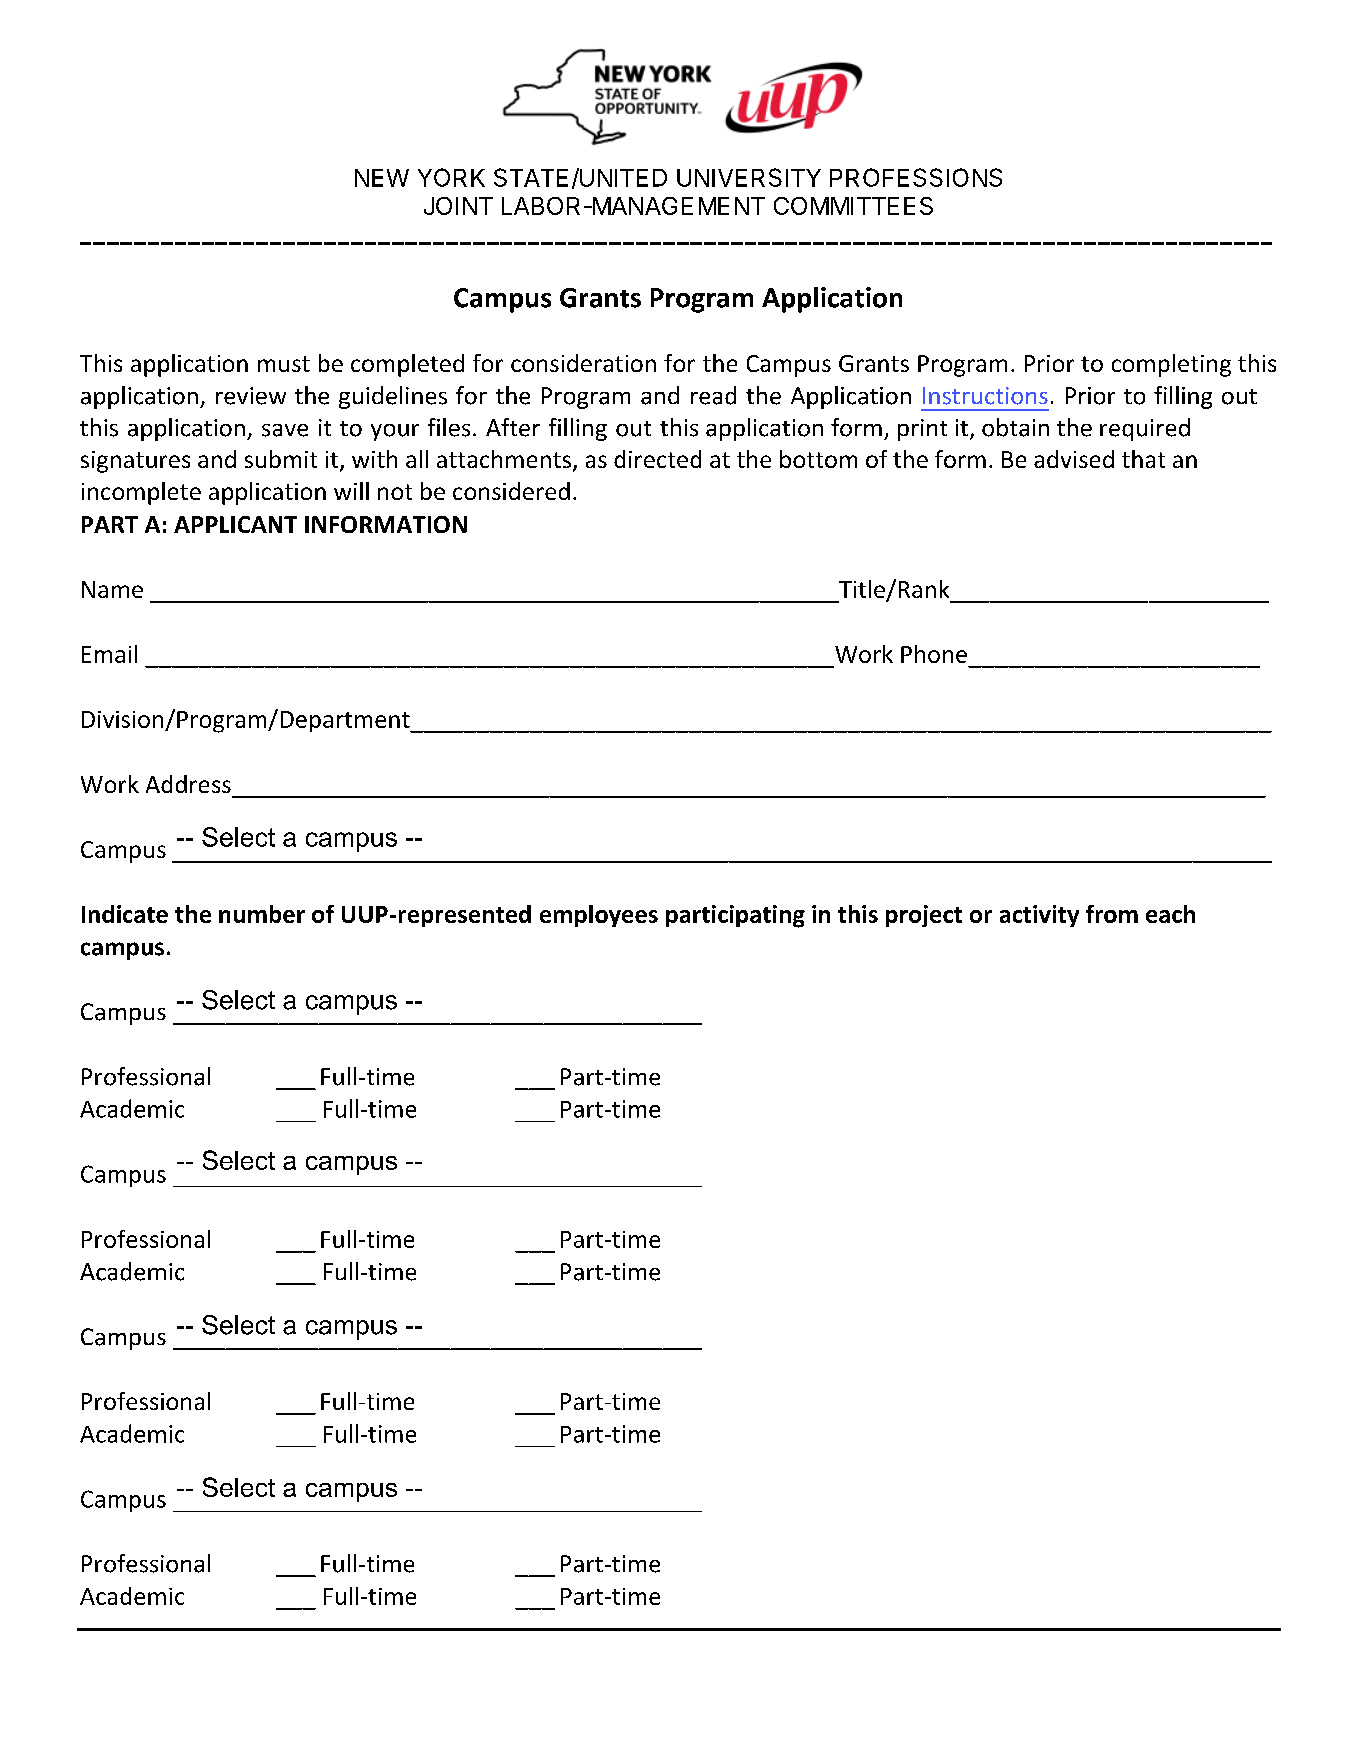 The height and width of the image is (1756, 1357). I want to click on advised, so click(1074, 459).
